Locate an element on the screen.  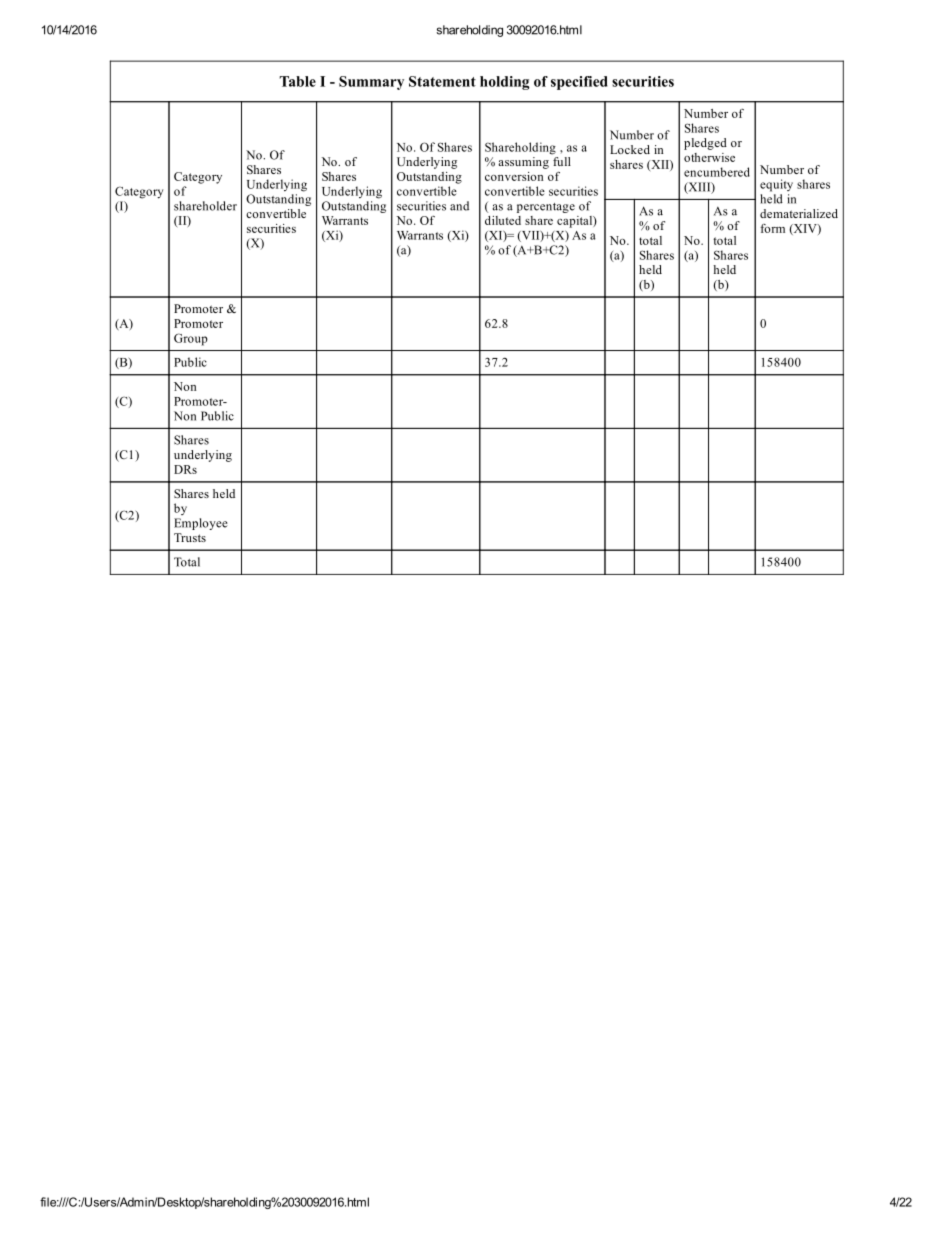
form is located at coordinates (772, 228).
